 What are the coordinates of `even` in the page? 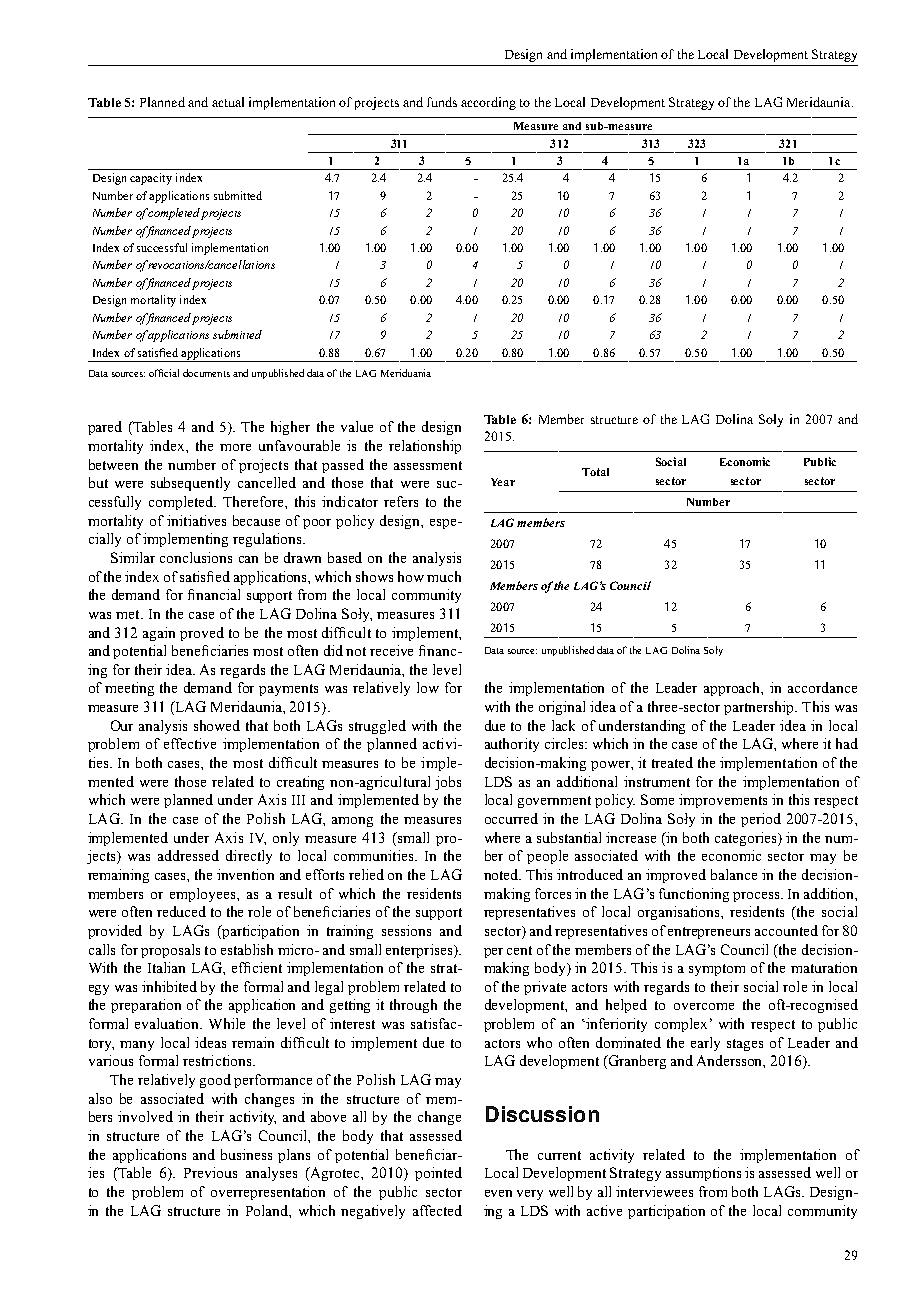 It's located at (498, 1193).
